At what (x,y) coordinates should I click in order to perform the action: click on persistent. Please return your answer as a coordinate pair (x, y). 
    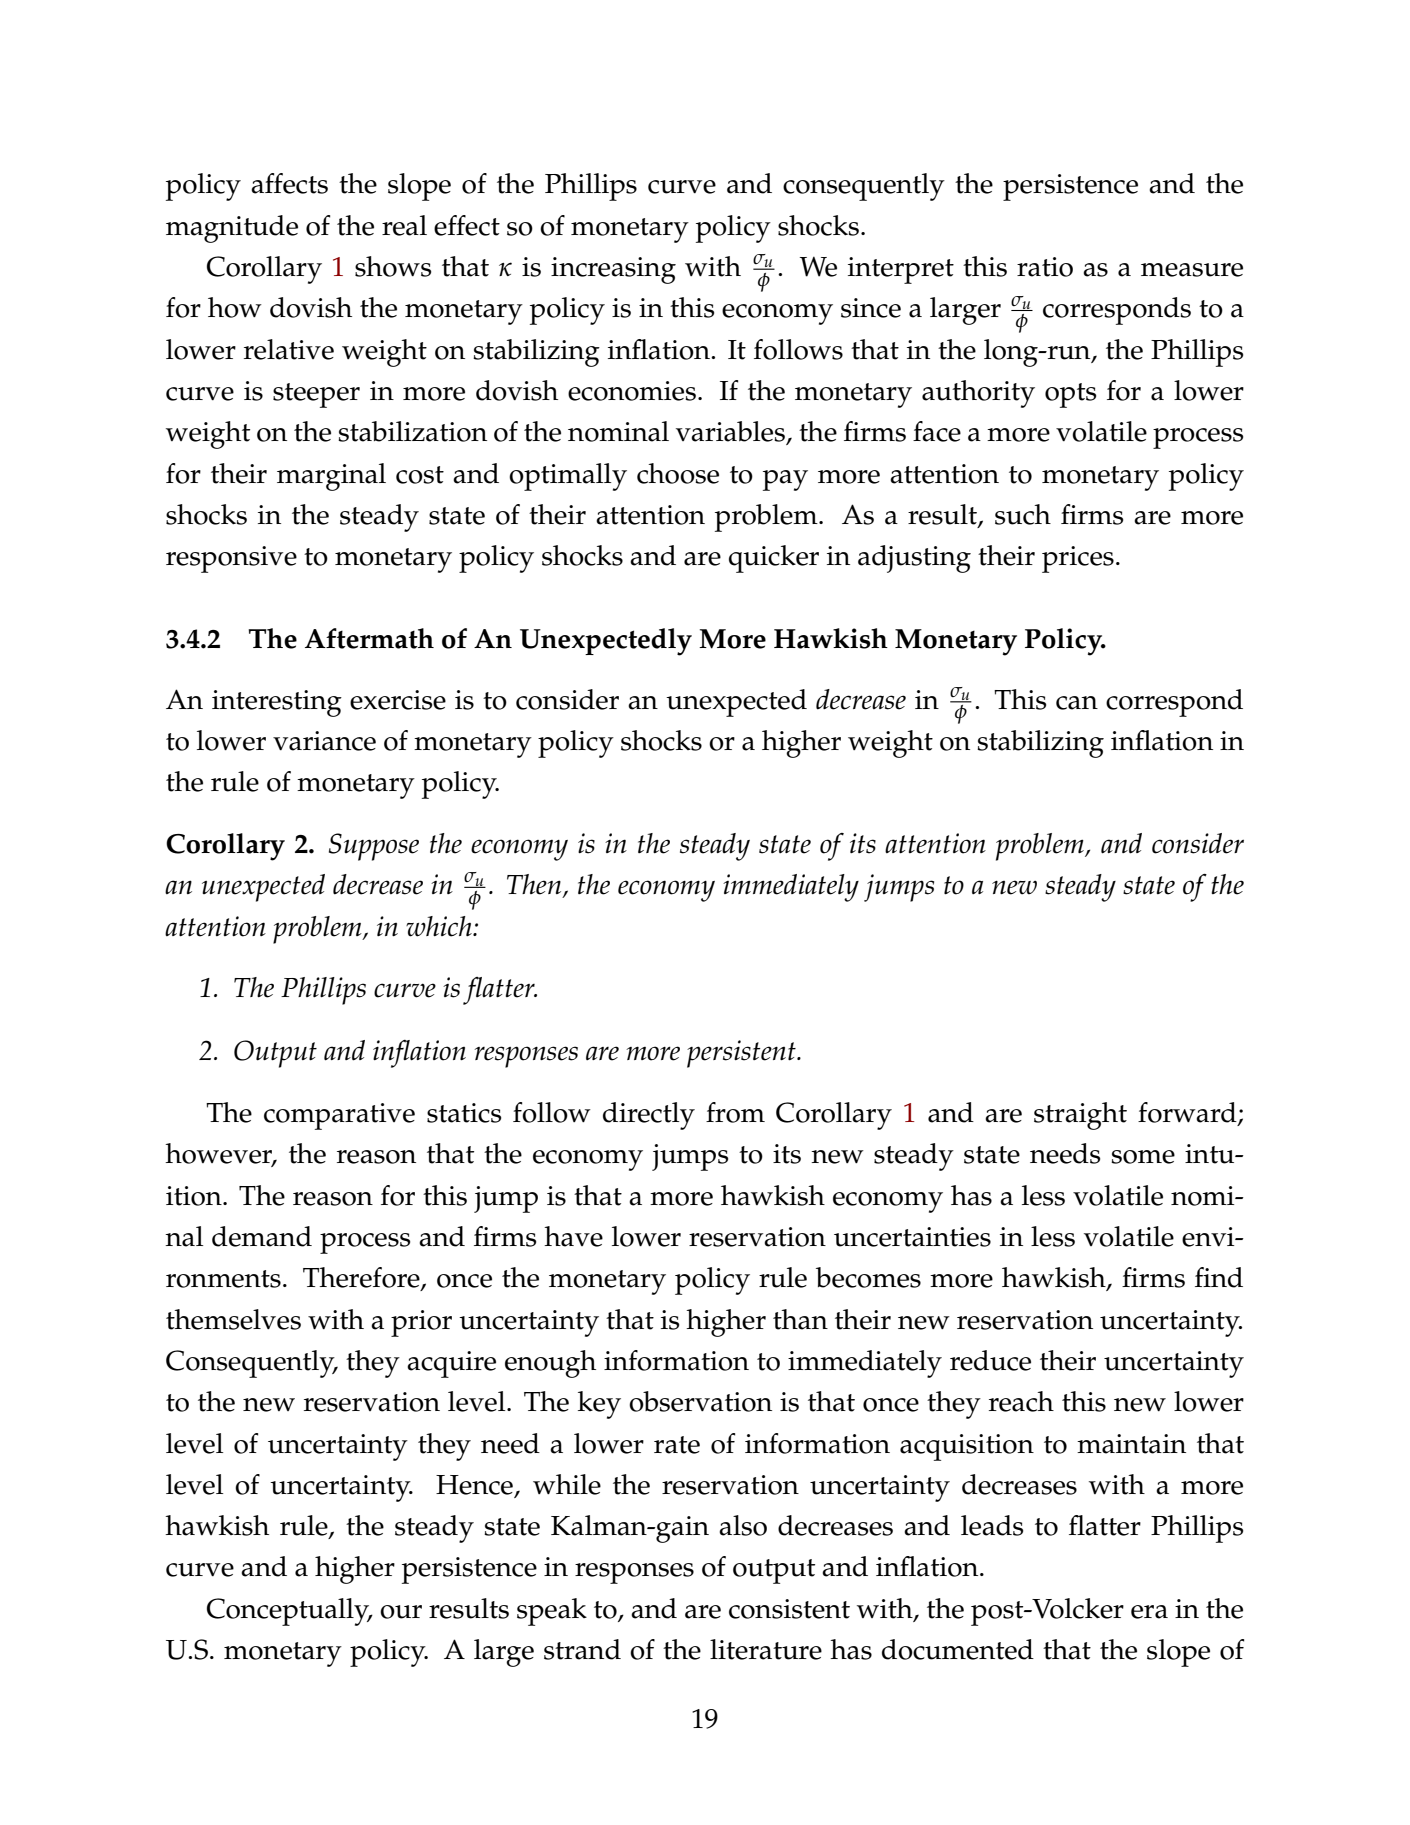
    Looking at the image, I should click on (742, 1054).
